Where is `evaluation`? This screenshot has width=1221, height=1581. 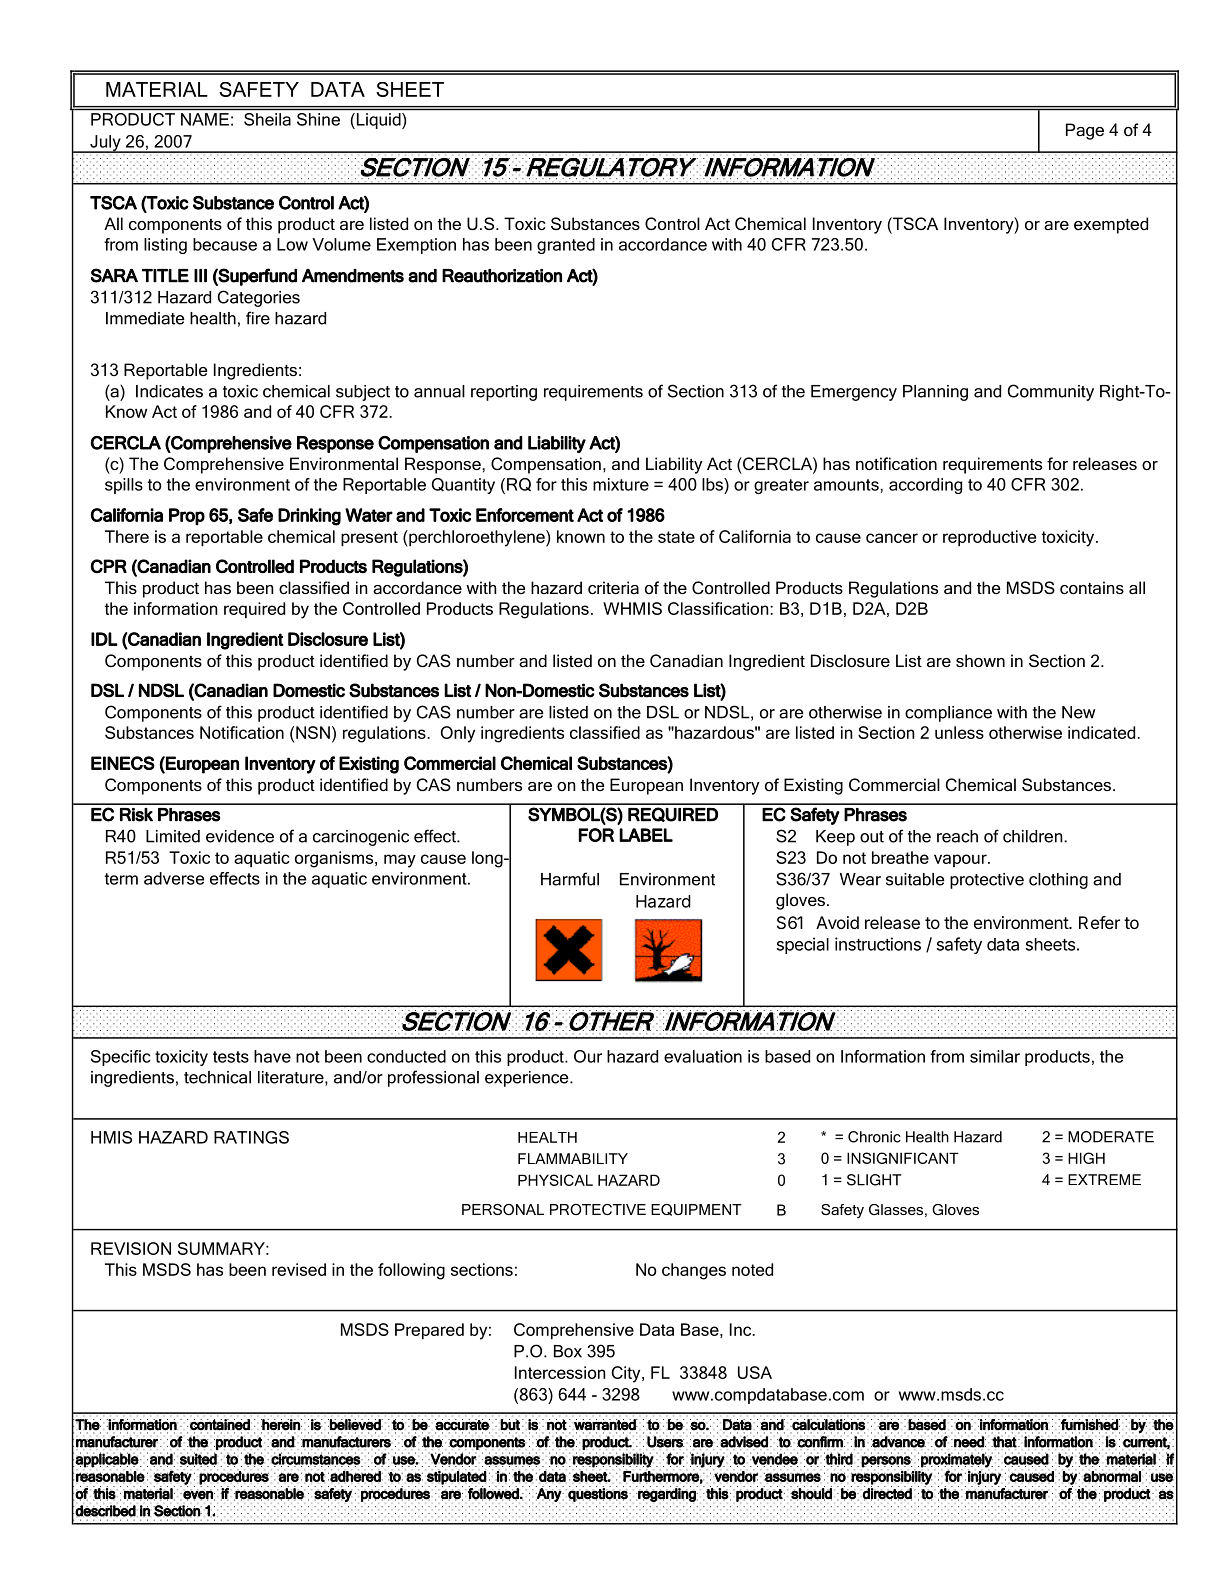 evaluation is located at coordinates (703, 1056).
